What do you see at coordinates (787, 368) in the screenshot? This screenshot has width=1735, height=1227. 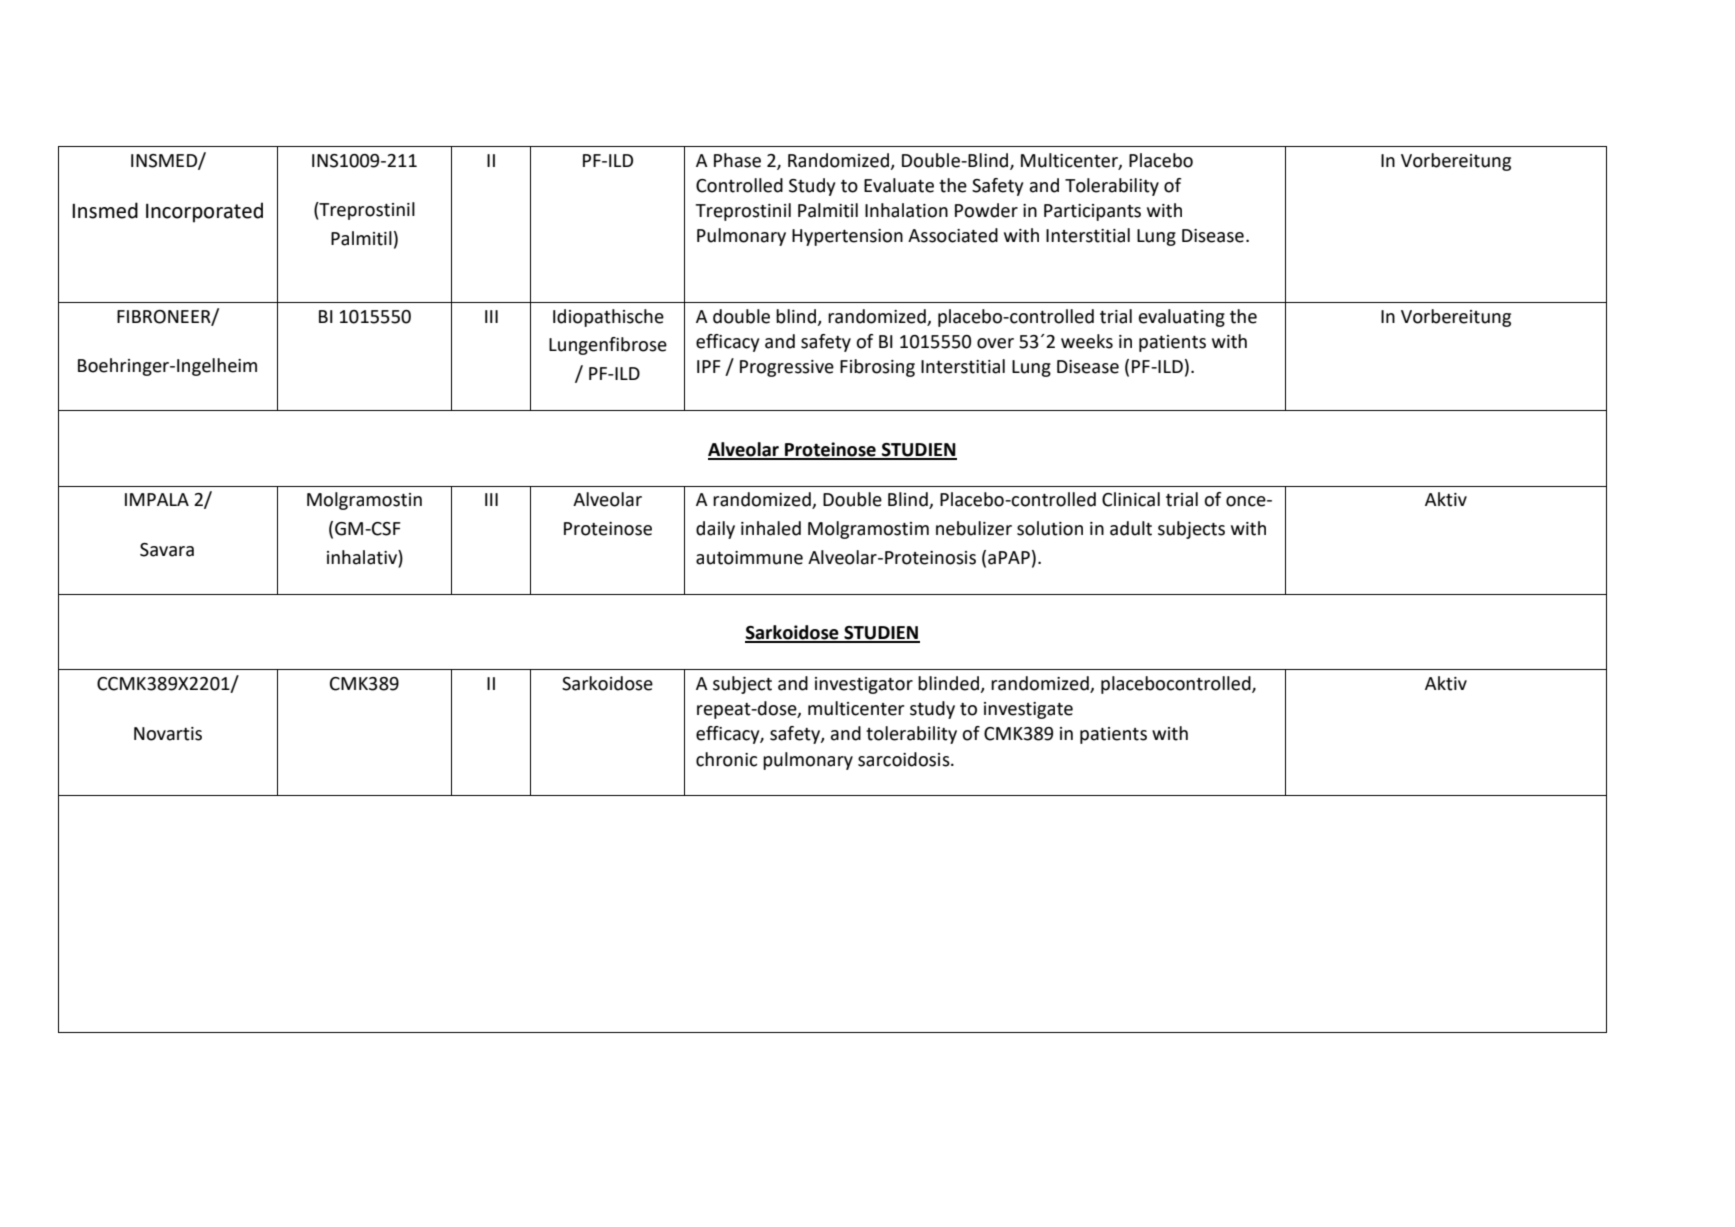 I see `Progressive` at bounding box center [787, 368].
